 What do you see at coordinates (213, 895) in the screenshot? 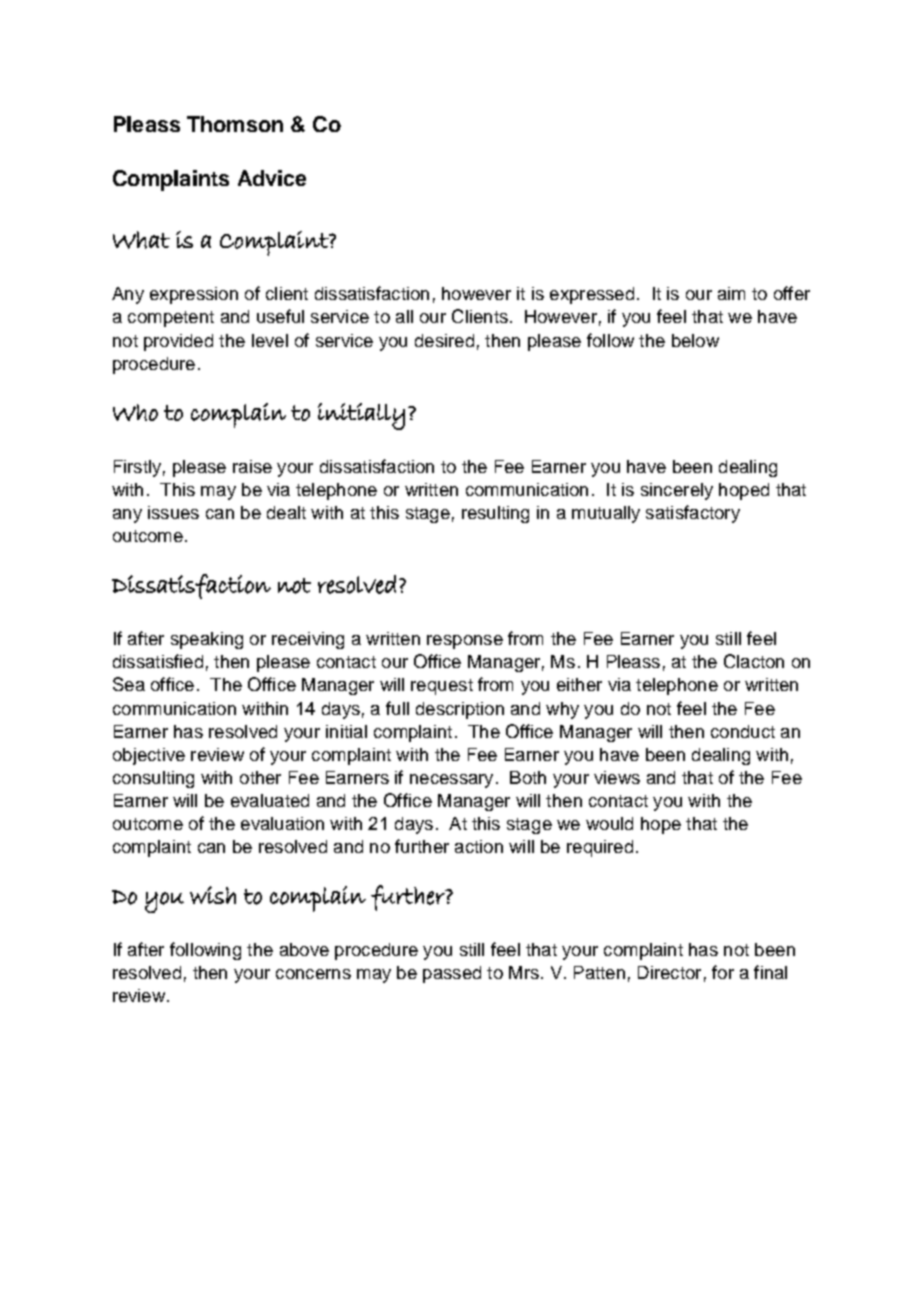
I see `wish` at bounding box center [213, 895].
